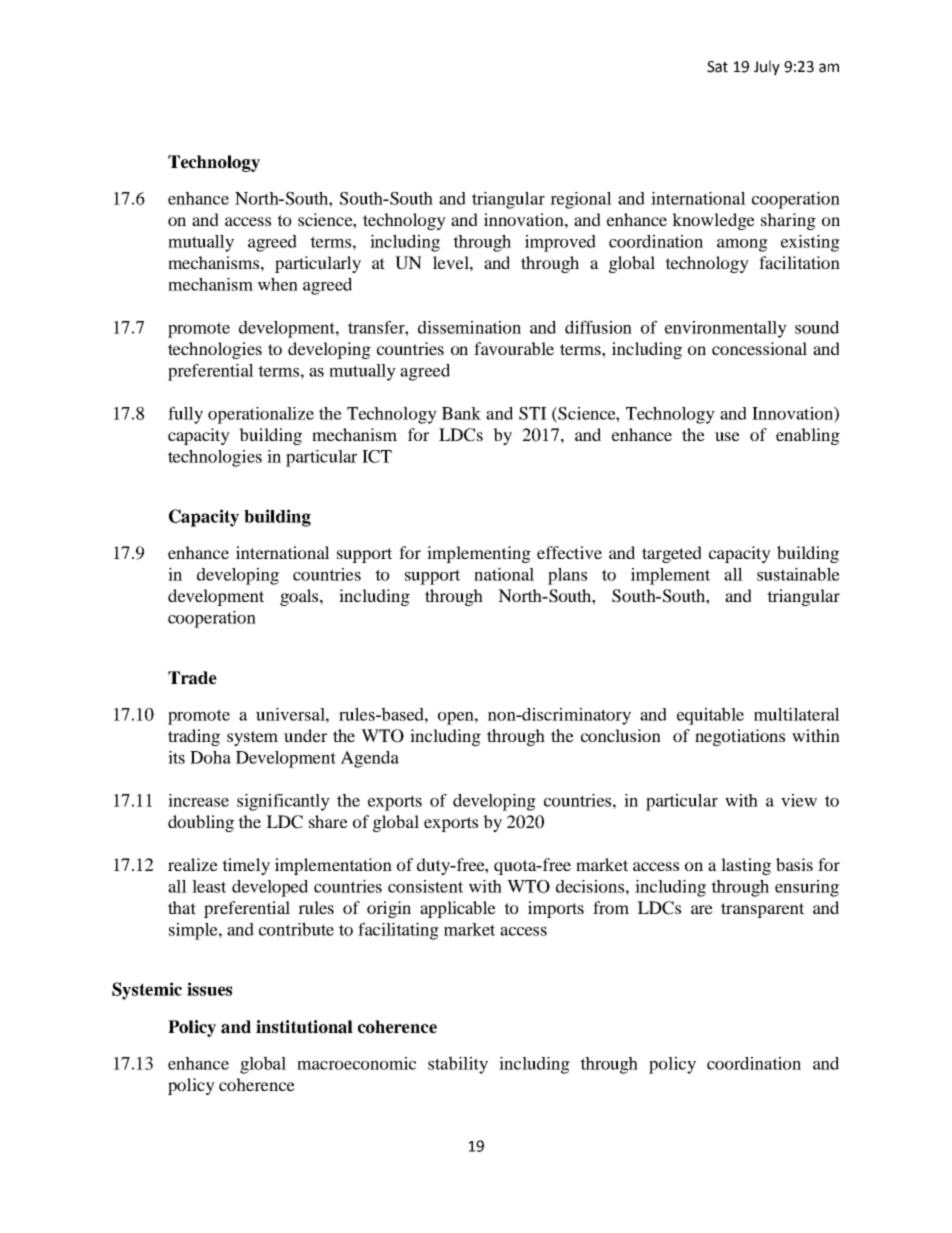  What do you see at coordinates (304, 1027) in the screenshot?
I see `institutional` at bounding box center [304, 1027].
